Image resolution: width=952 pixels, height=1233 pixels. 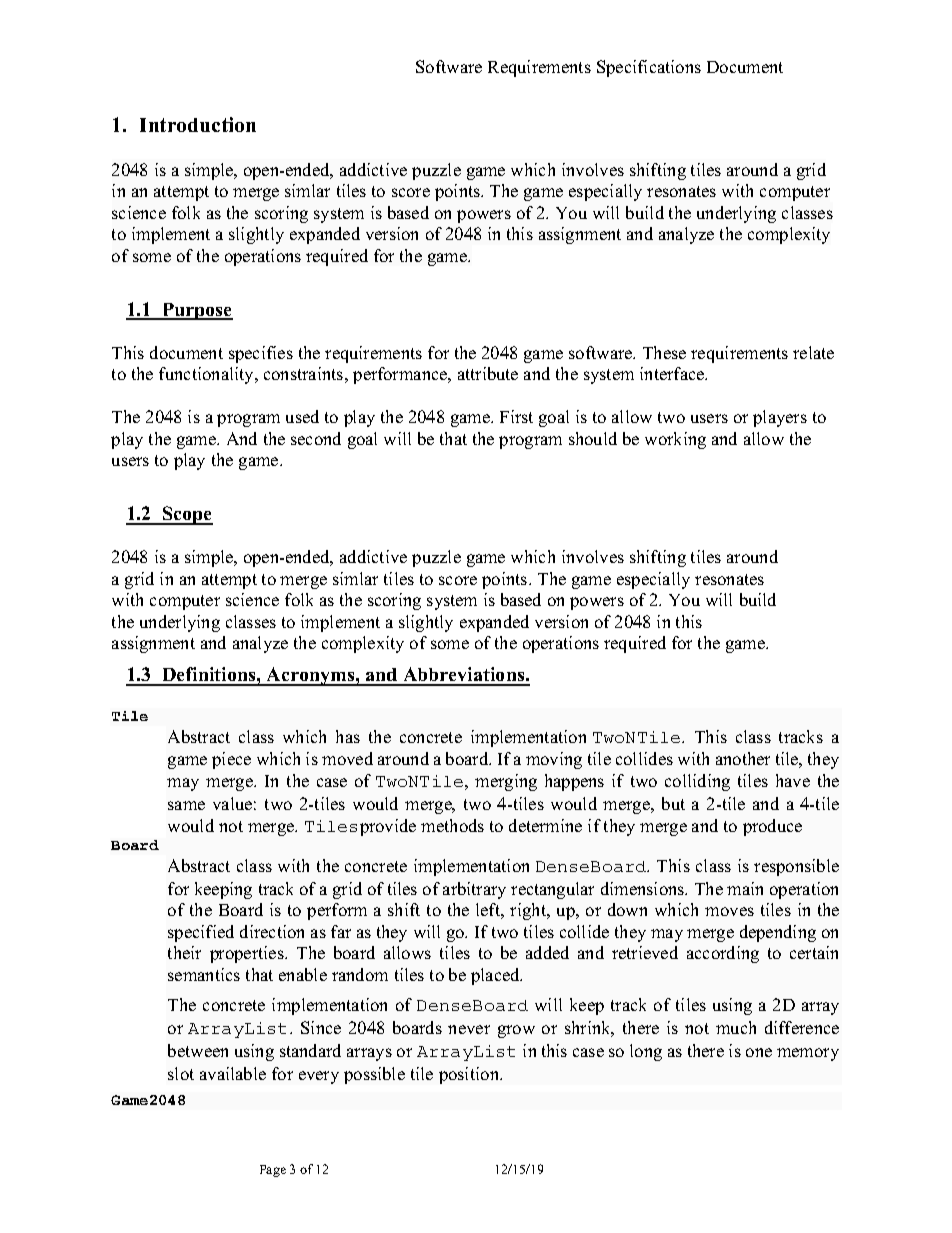 I want to click on Scope, so click(x=187, y=515).
